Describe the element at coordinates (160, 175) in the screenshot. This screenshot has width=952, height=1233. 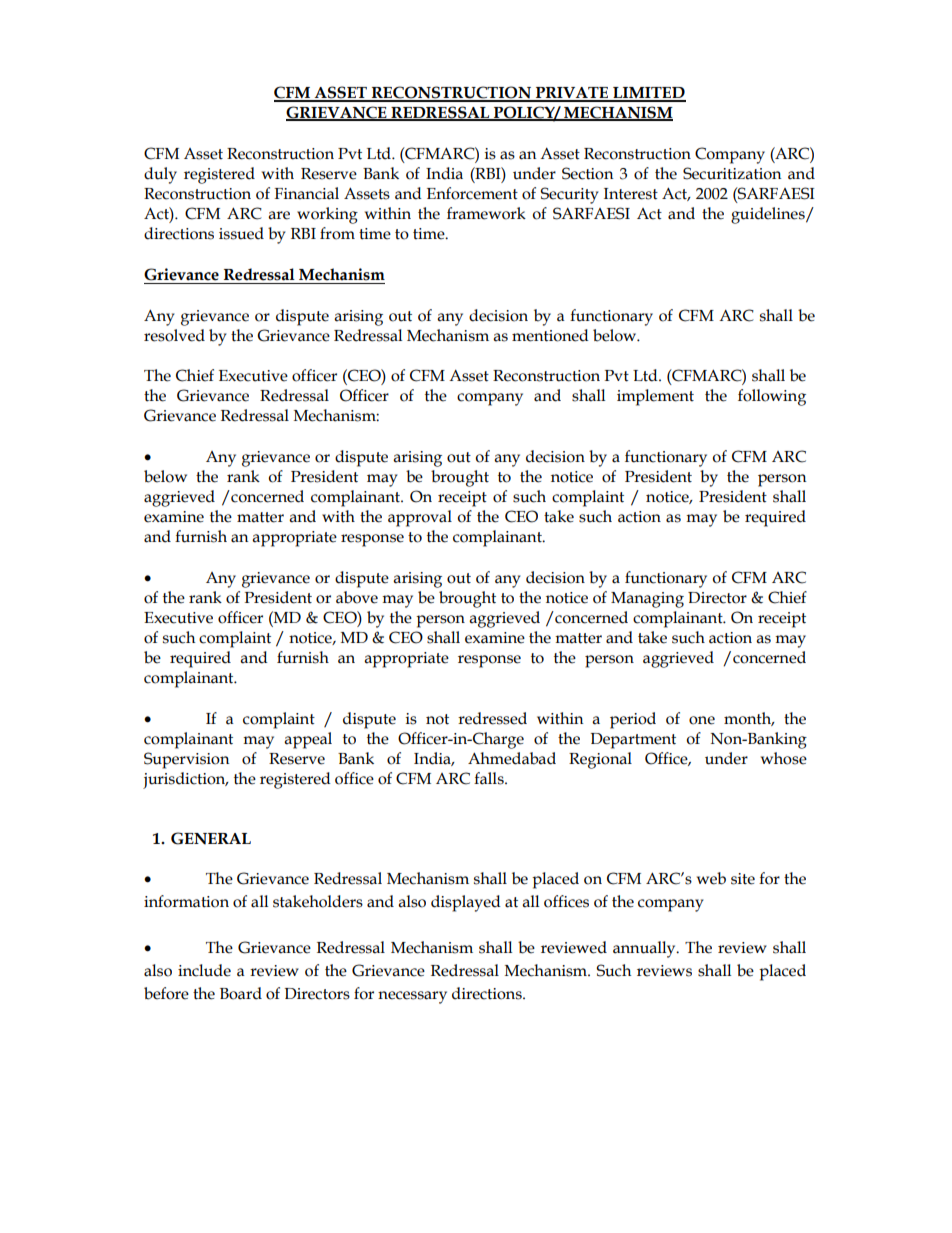
I see `duly` at that location.
